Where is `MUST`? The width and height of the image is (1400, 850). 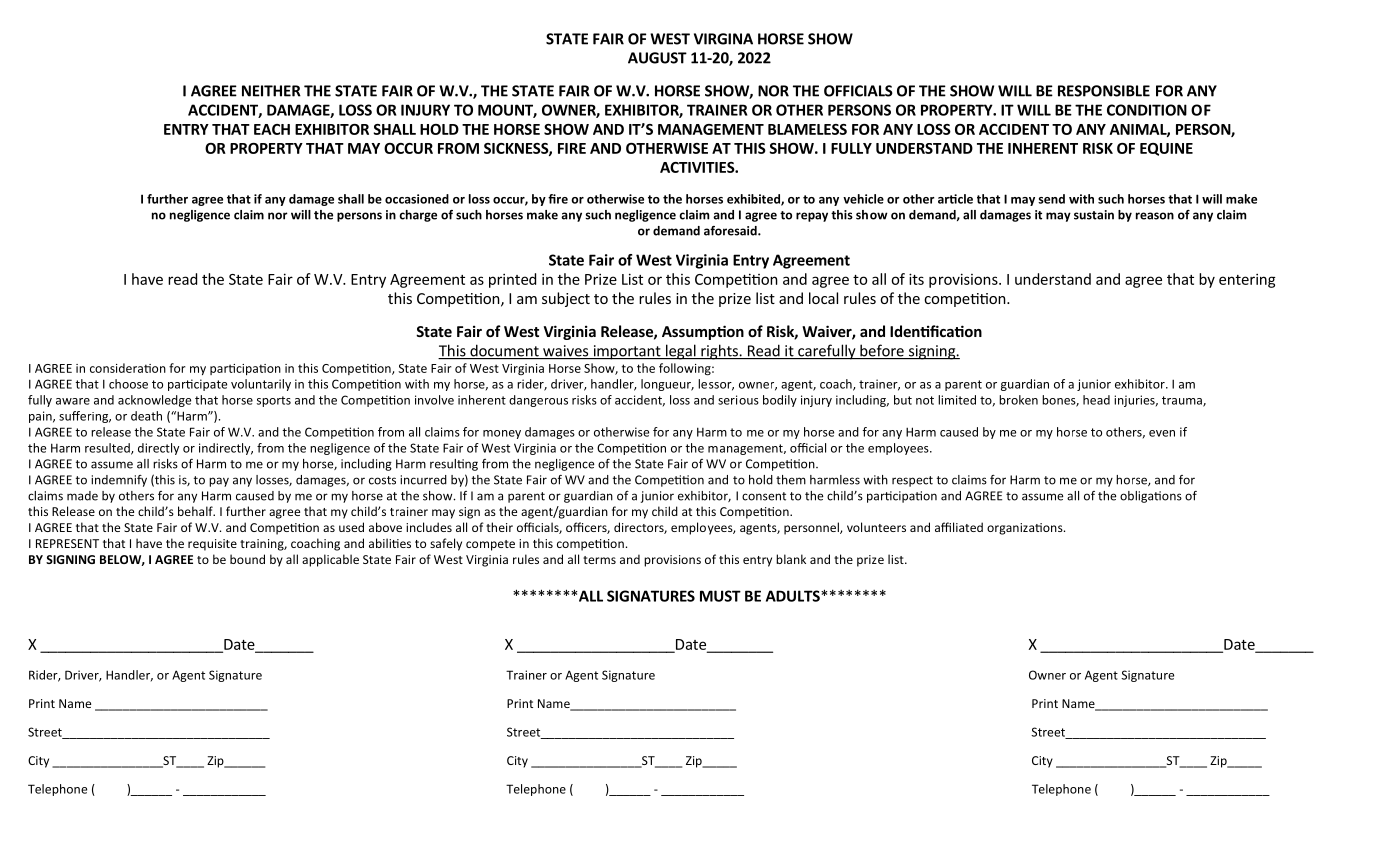
MUST is located at coordinates (720, 596).
